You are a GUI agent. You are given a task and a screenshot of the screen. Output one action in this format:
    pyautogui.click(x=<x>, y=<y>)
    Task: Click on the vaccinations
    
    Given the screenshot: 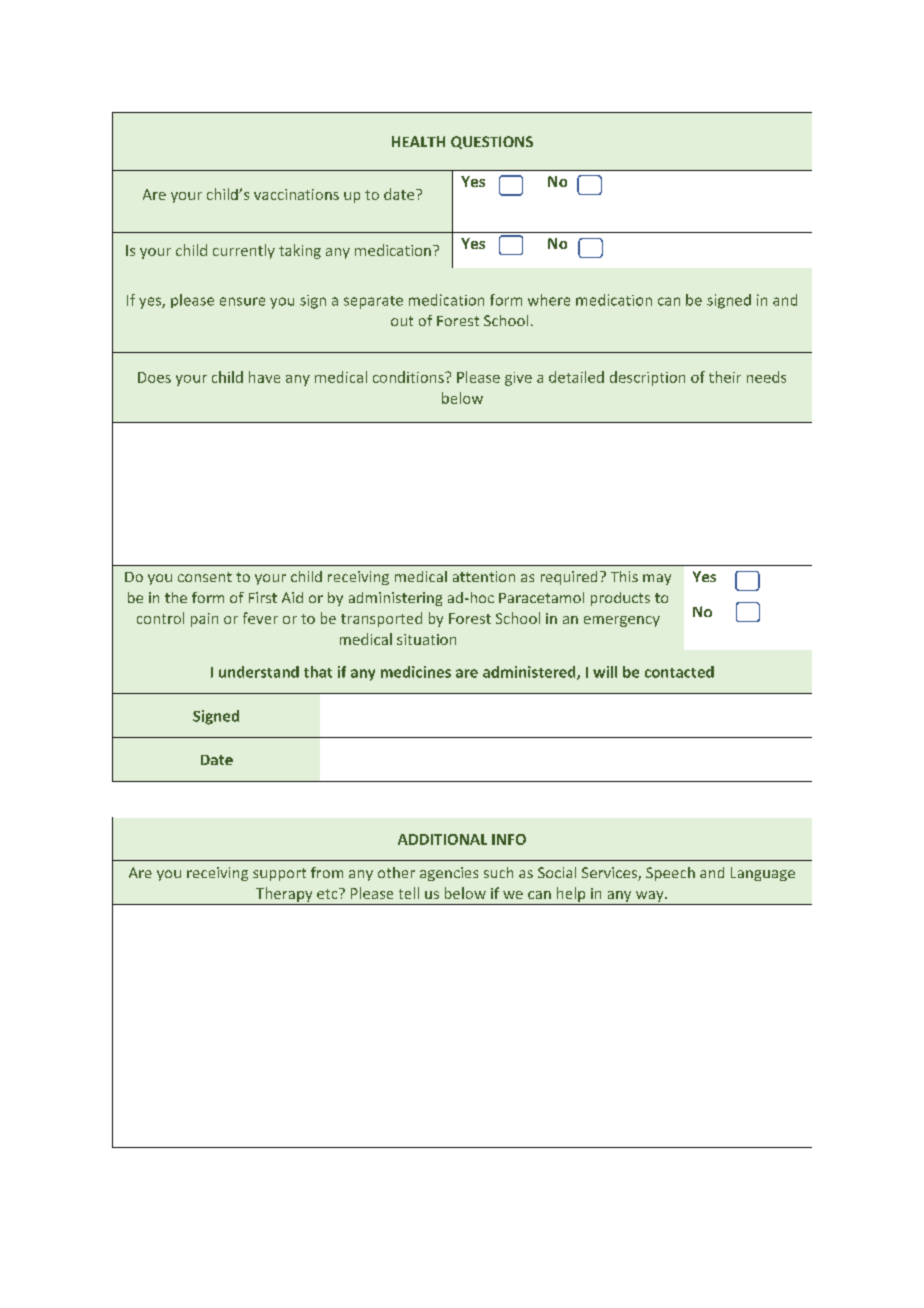 What is the action you would take?
    pyautogui.click(x=296, y=194)
